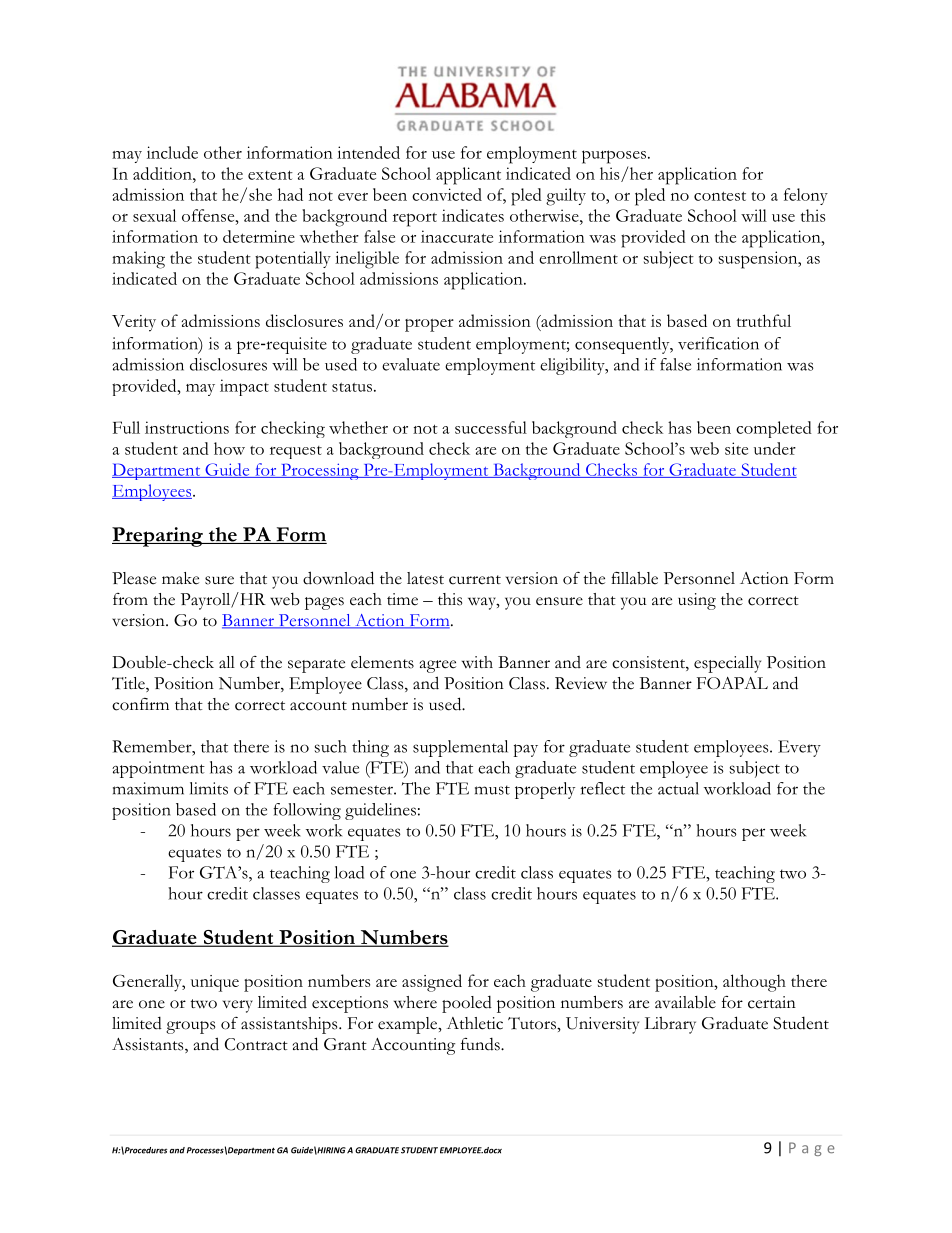 Image resolution: width=952 pixels, height=1233 pixels. Describe the element at coordinates (685, 1002) in the document. I see `available` at that location.
